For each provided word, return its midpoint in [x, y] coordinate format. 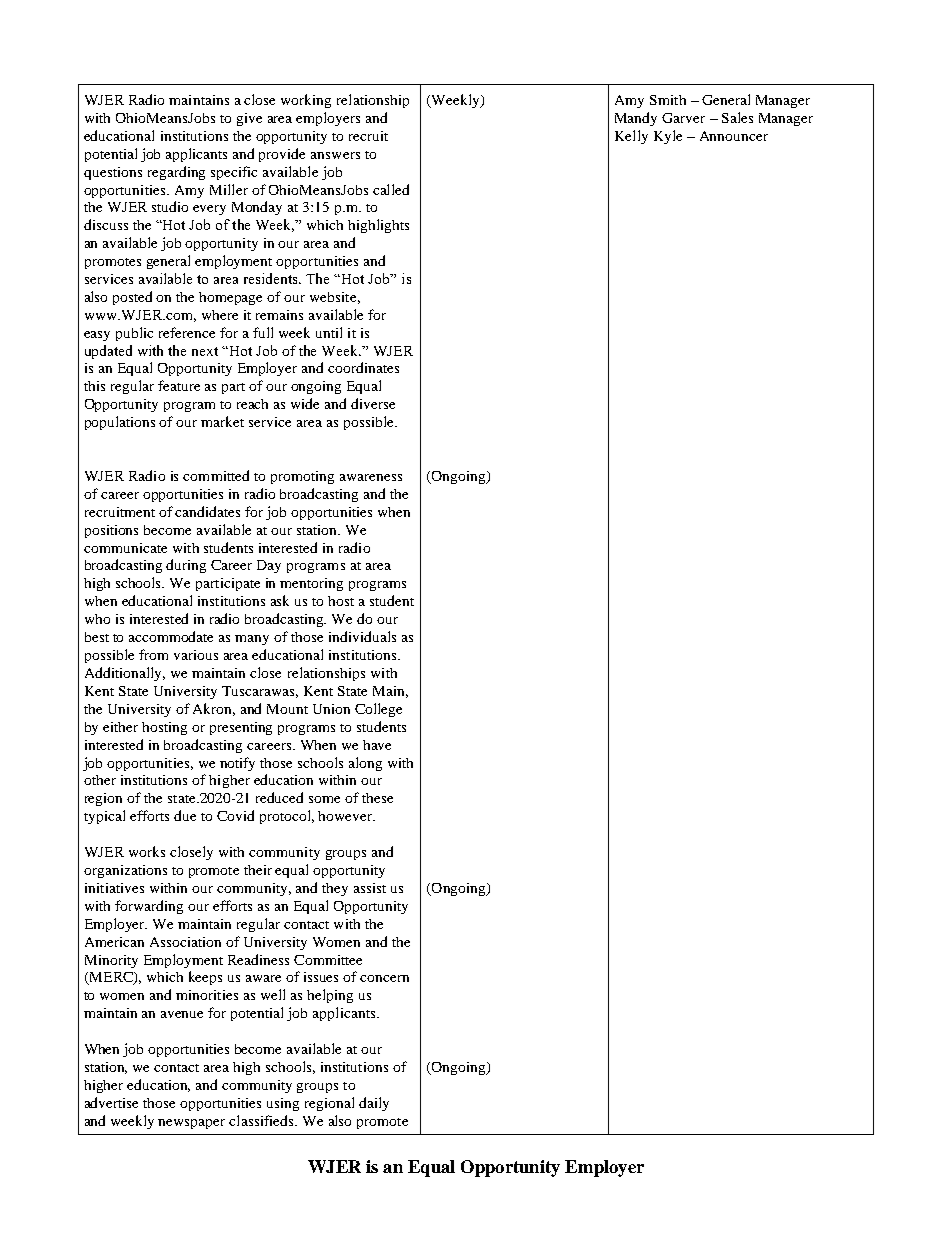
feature [179, 385]
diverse [373, 403]
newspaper [191, 1124]
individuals [362, 636]
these [377, 798]
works [147, 851]
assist [370, 888]
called [391, 189]
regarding [176, 173]
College [378, 710]
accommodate [171, 636]
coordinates [363, 367]
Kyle [668, 137]
